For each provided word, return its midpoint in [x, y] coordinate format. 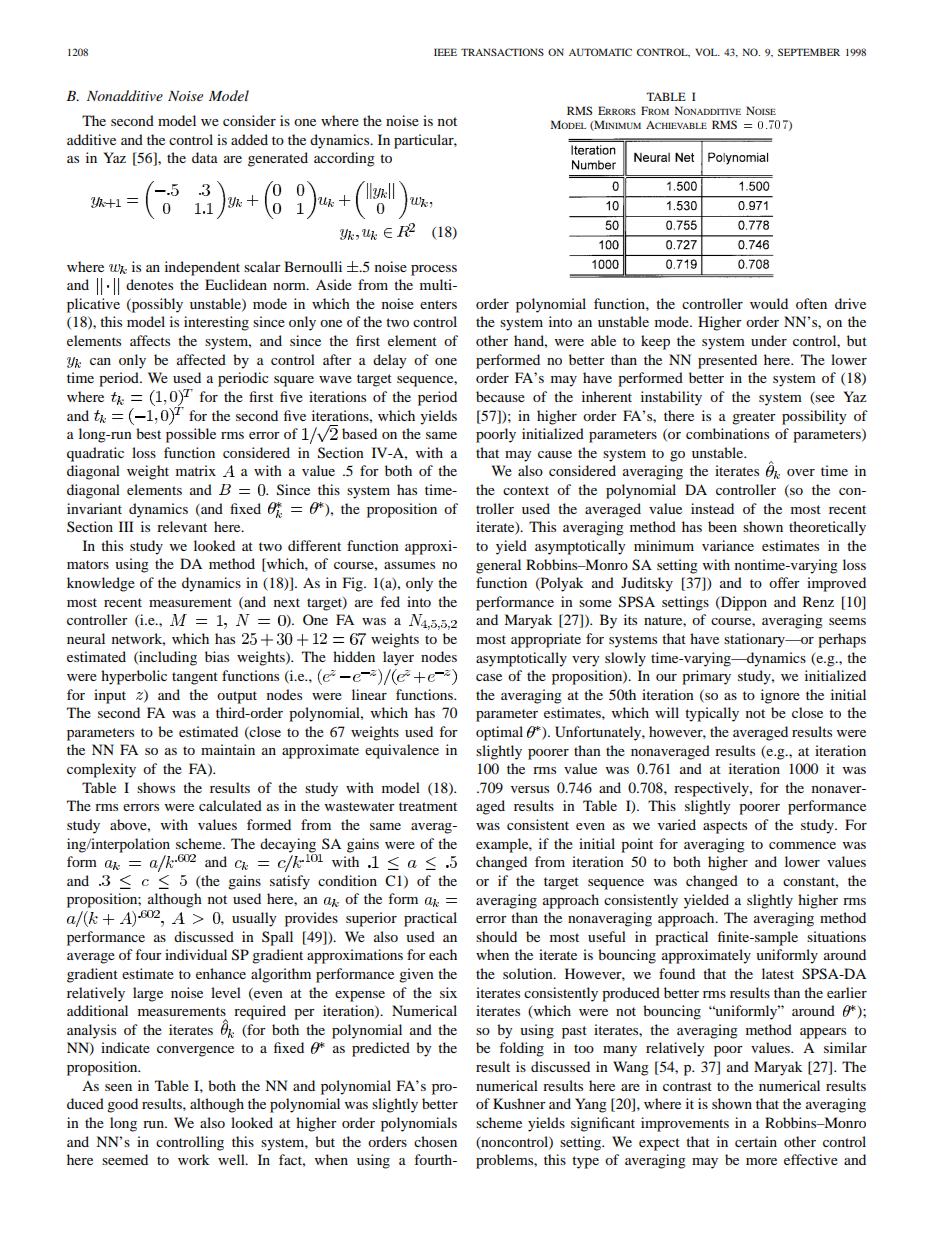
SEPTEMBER [809, 52]
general [498, 566]
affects [150, 340]
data [205, 157]
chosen [435, 1141]
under [769, 340]
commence [802, 845]
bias [217, 656]
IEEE [445, 52]
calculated [230, 805]
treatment [428, 806]
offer [784, 582]
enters [438, 304]
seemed [125, 1159]
